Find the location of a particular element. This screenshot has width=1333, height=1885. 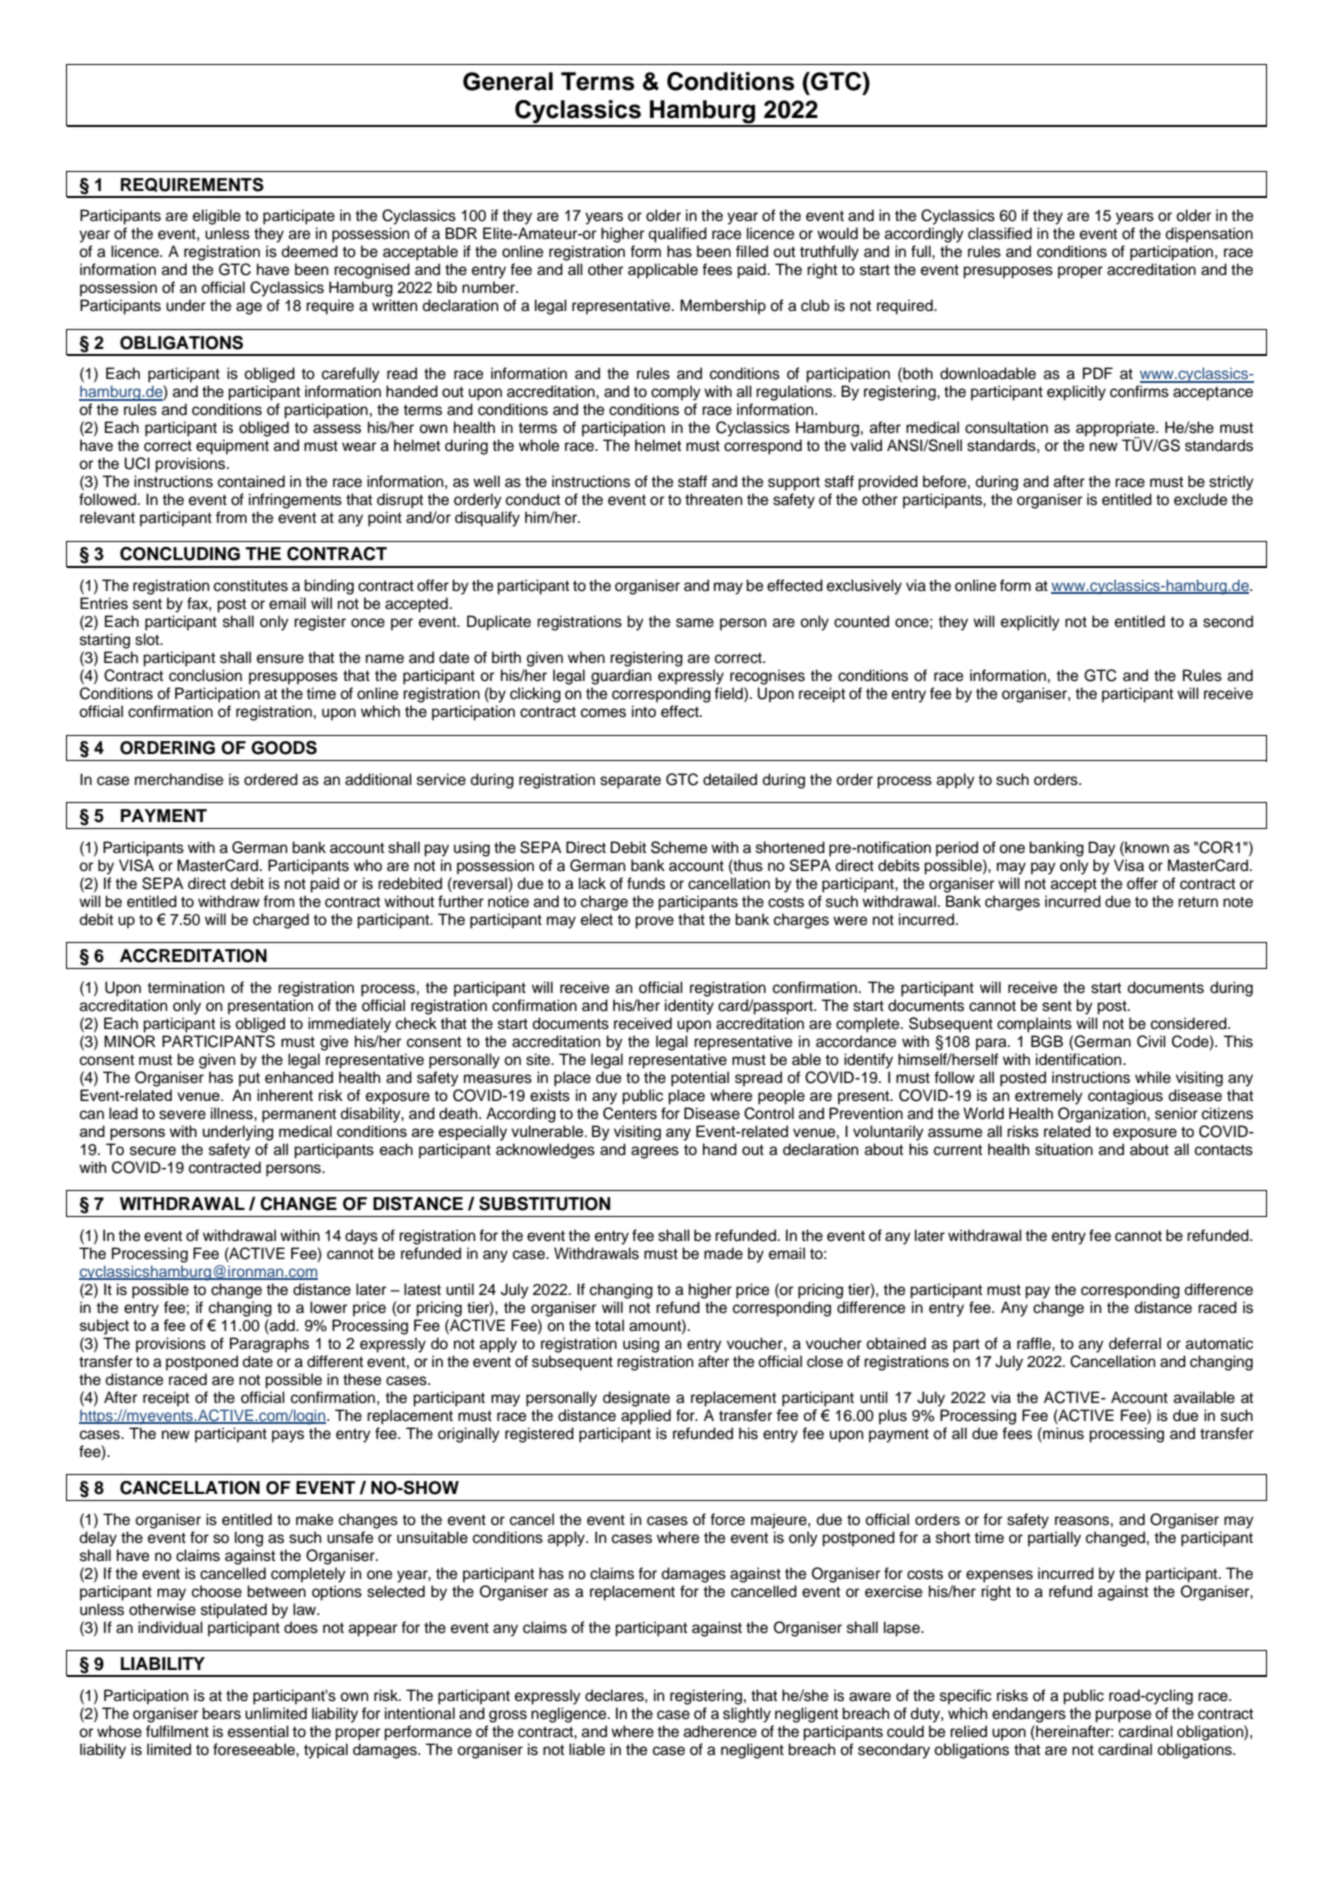

bears is located at coordinates (221, 1713).
